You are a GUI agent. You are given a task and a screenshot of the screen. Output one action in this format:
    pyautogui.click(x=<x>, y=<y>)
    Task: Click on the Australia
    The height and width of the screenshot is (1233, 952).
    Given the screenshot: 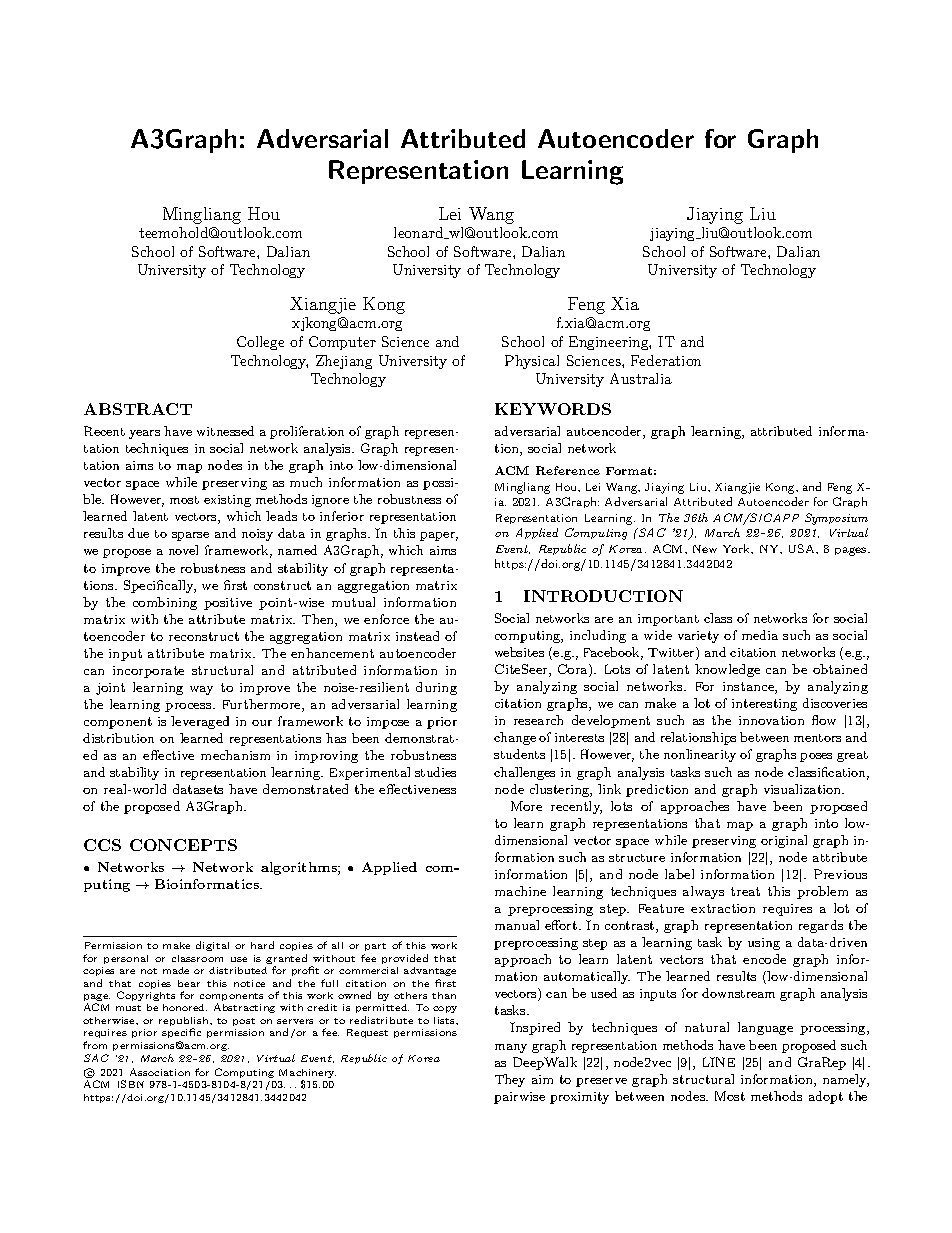 What is the action you would take?
    pyautogui.click(x=641, y=378)
